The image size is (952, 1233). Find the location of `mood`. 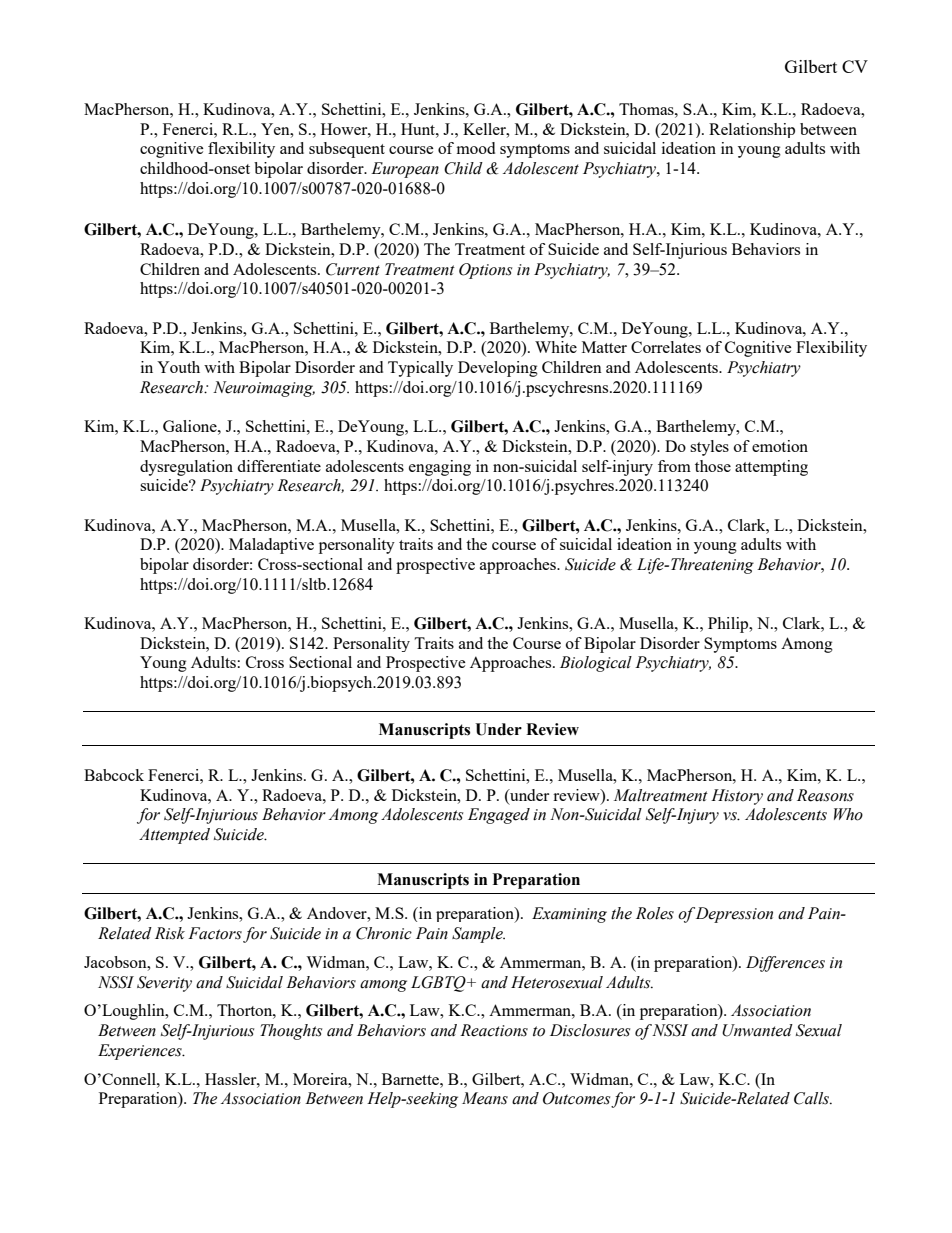

mood is located at coordinates (476, 148).
